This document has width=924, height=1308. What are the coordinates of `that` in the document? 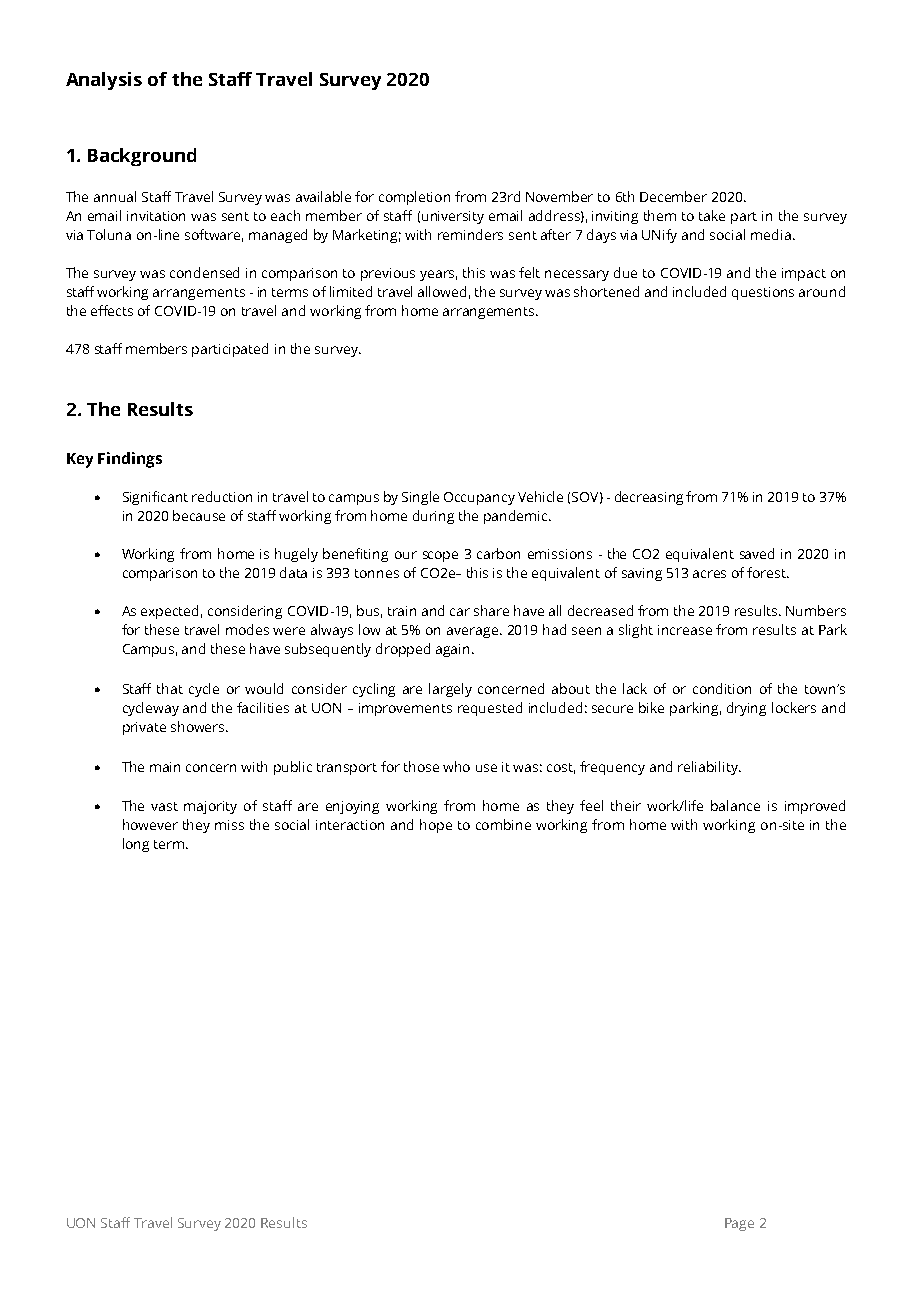 It's located at (170, 688).
